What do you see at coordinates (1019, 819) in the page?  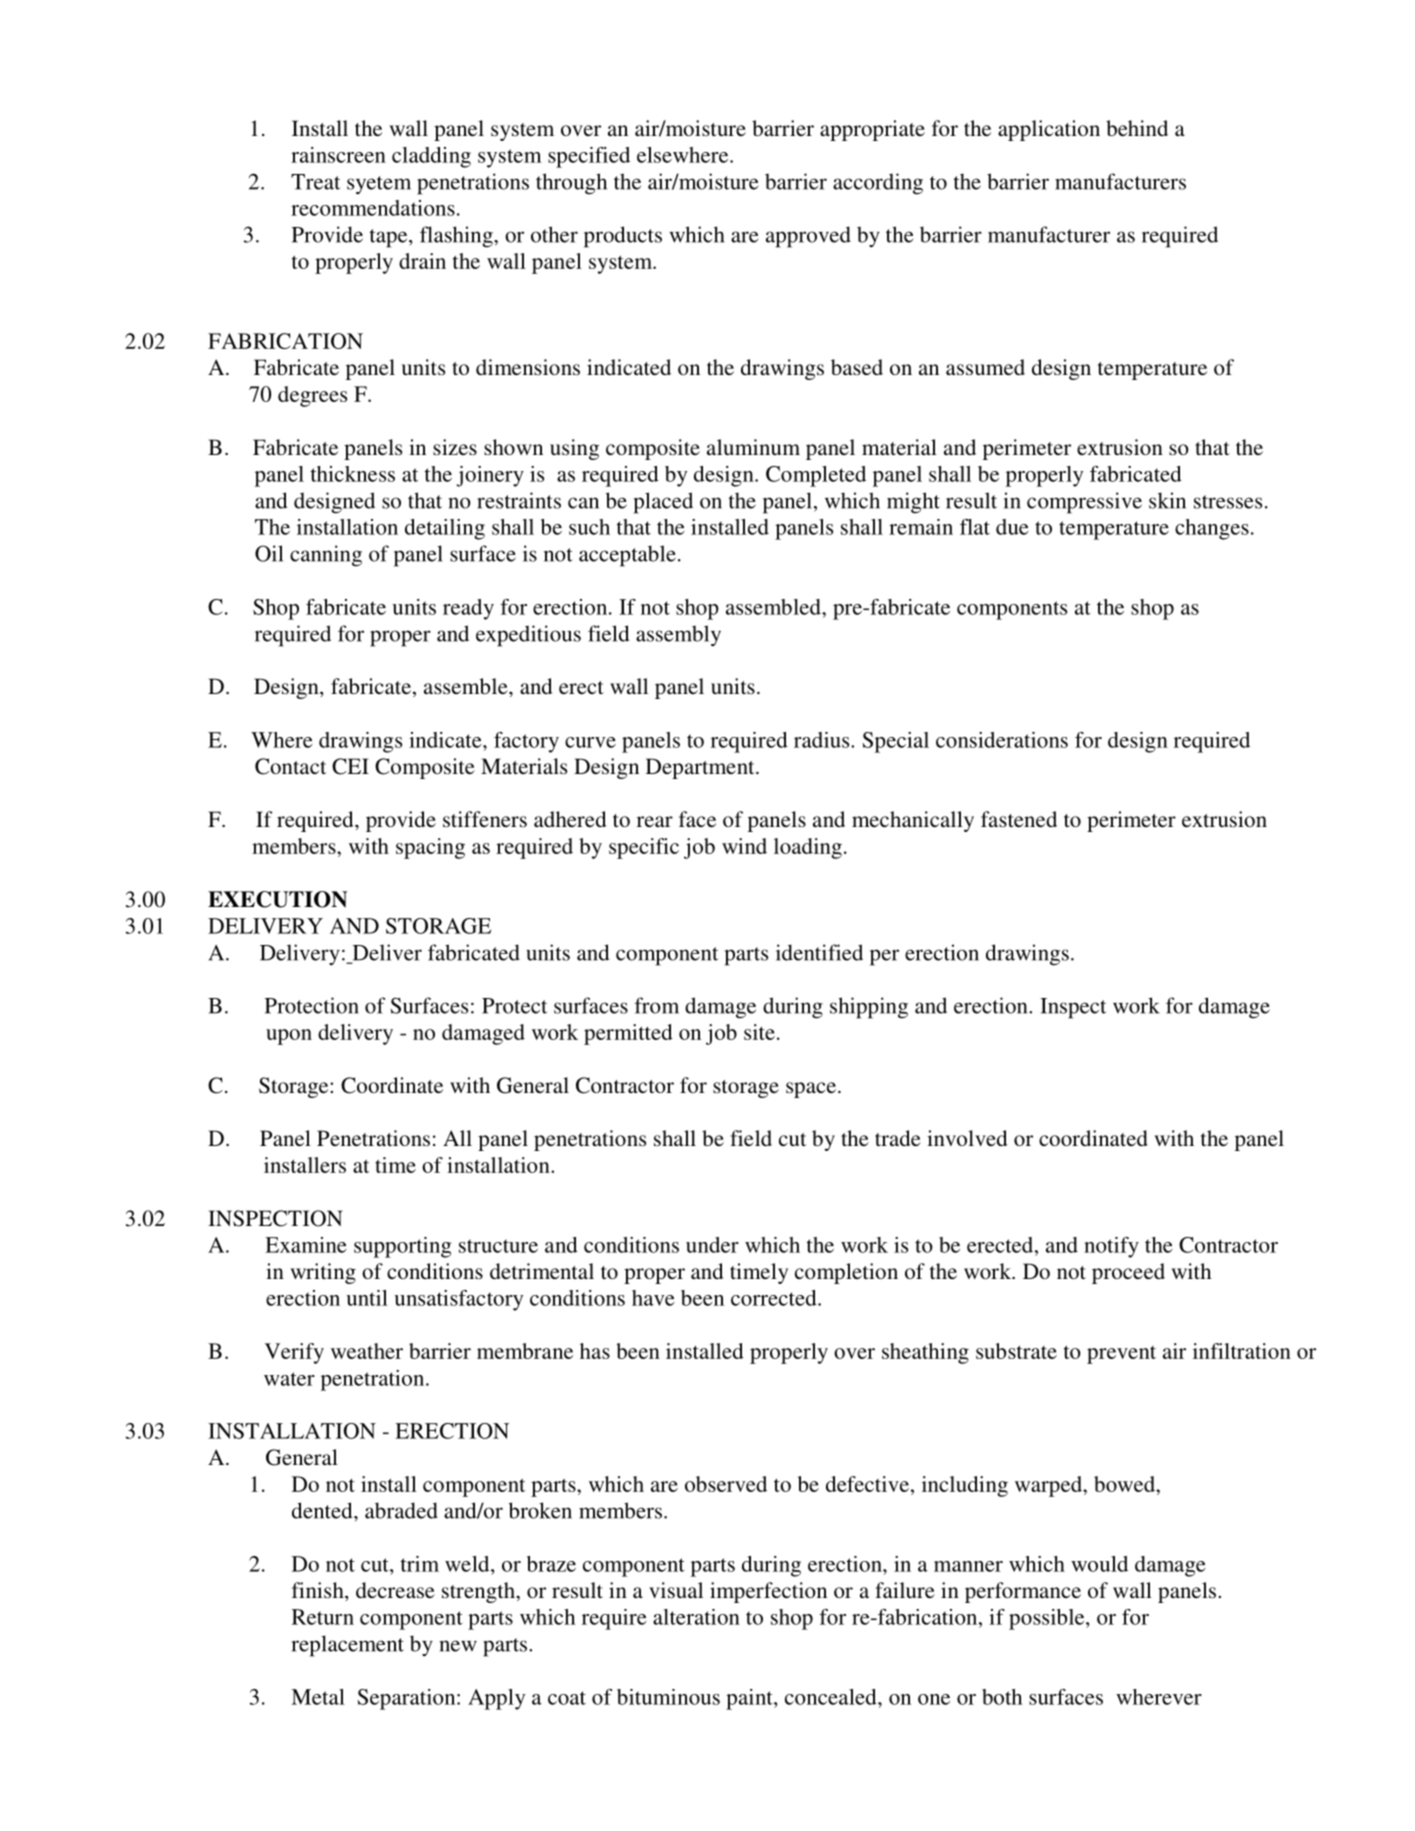 I see `fastened` at bounding box center [1019, 819].
